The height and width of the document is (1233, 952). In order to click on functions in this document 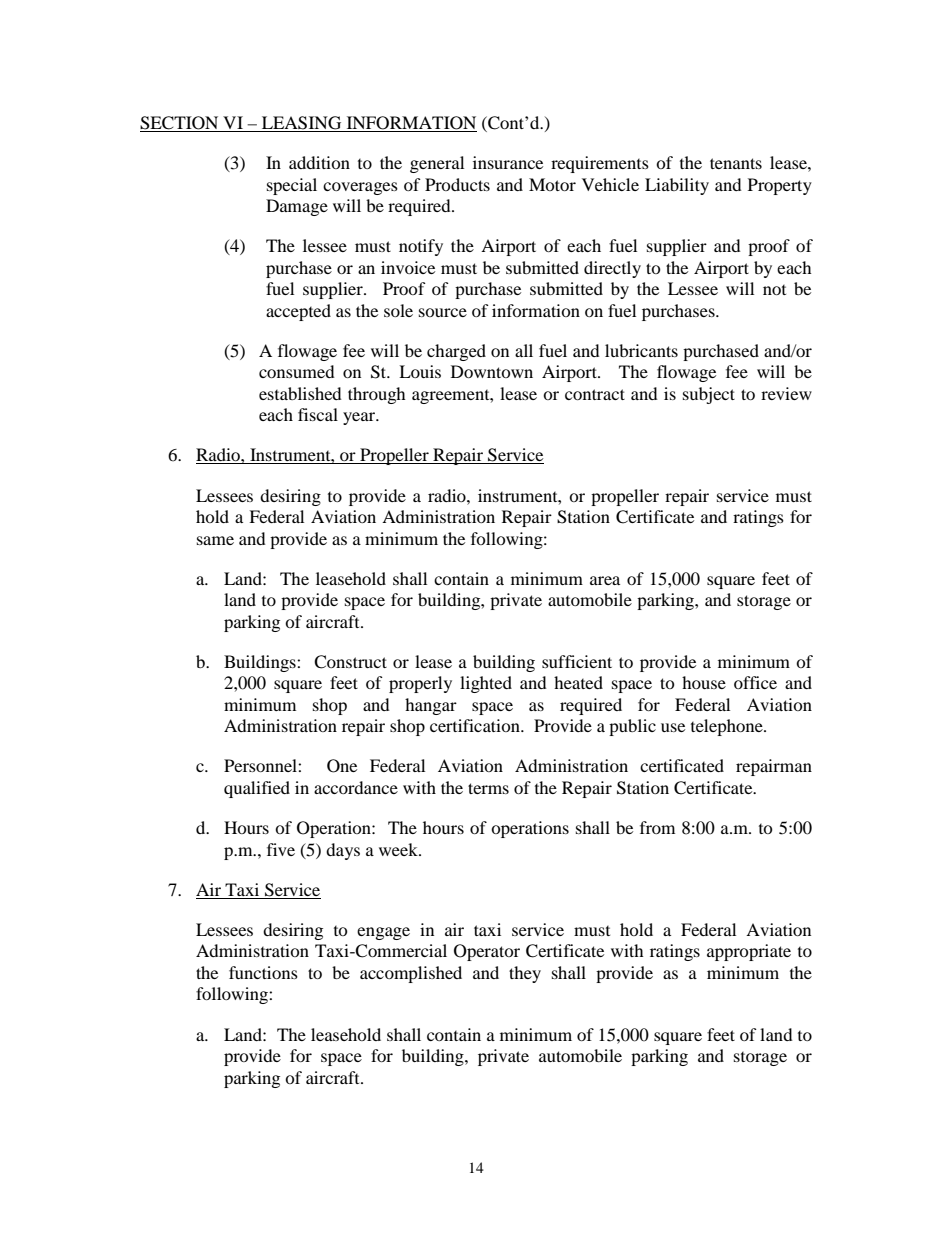, I will do `click(263, 972)`.
